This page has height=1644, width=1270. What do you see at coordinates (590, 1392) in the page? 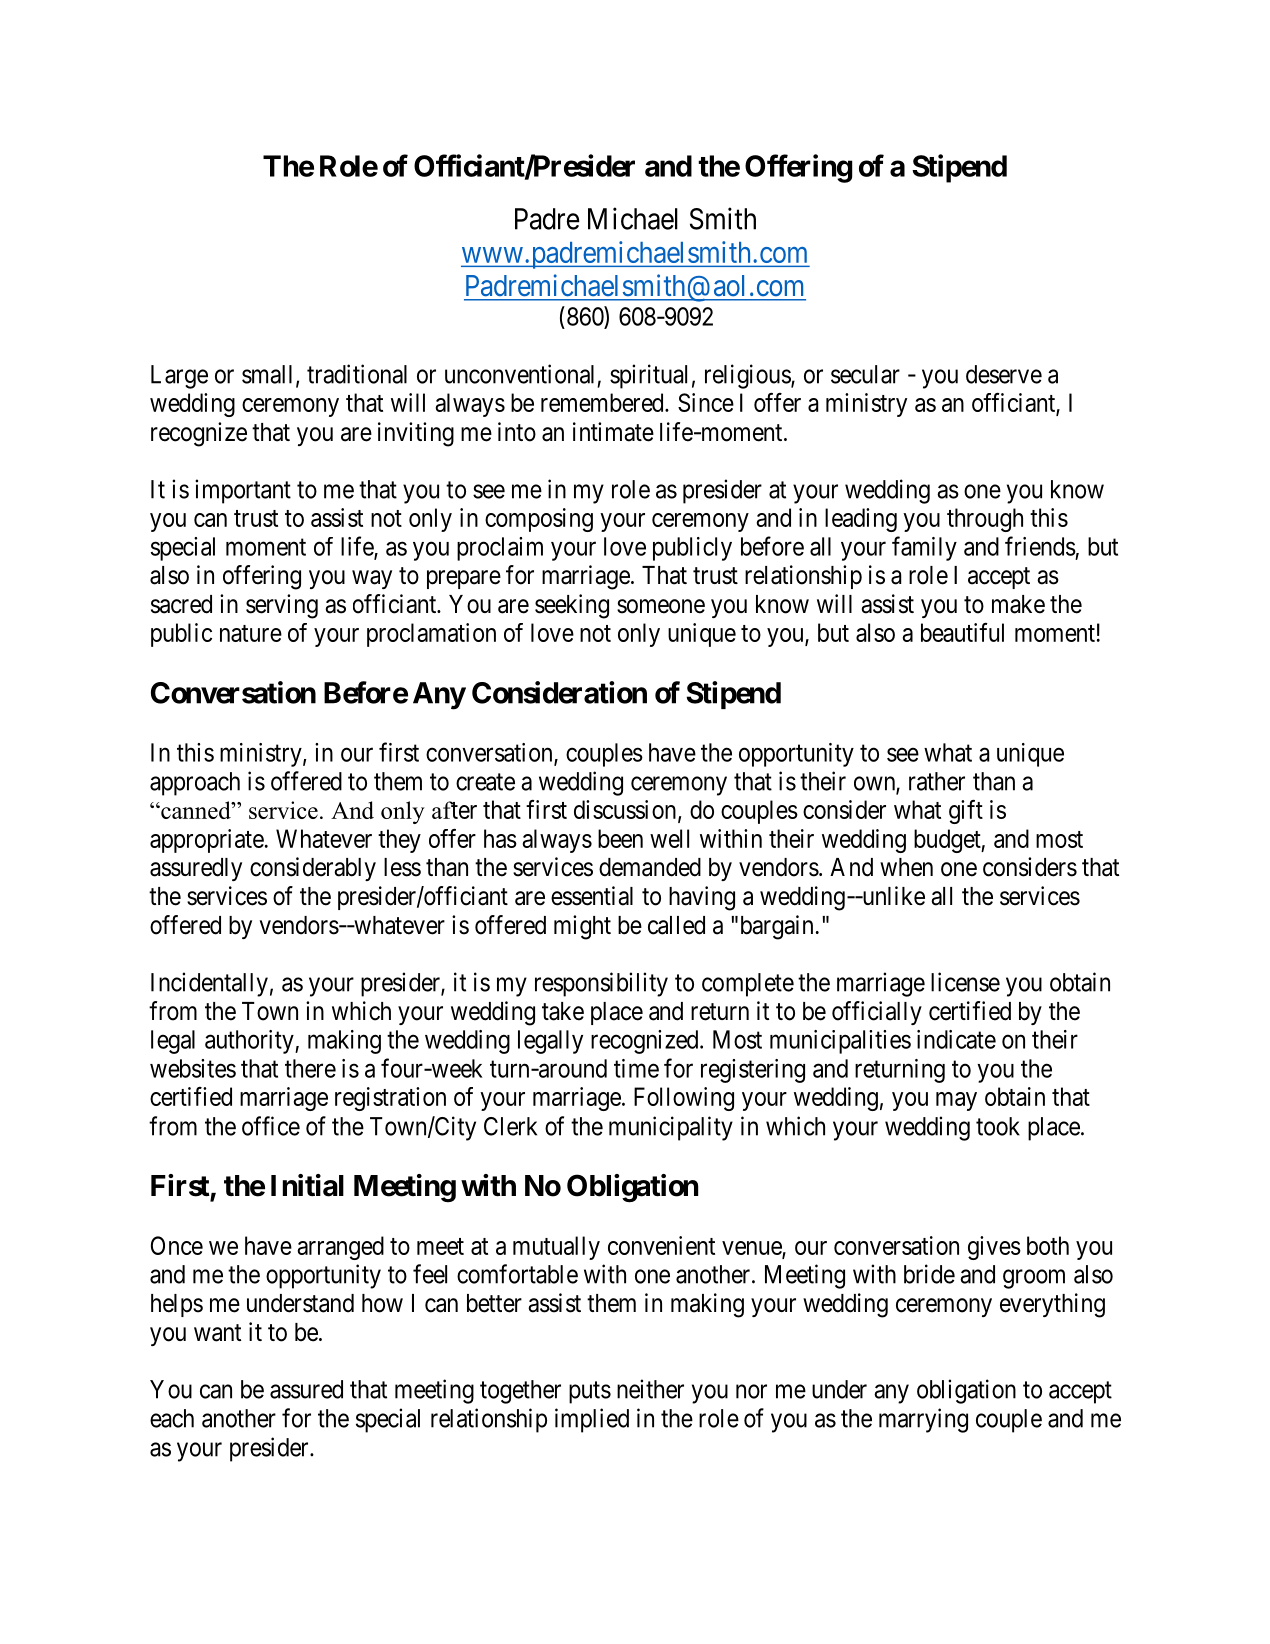
I see `puts` at bounding box center [590, 1392].
